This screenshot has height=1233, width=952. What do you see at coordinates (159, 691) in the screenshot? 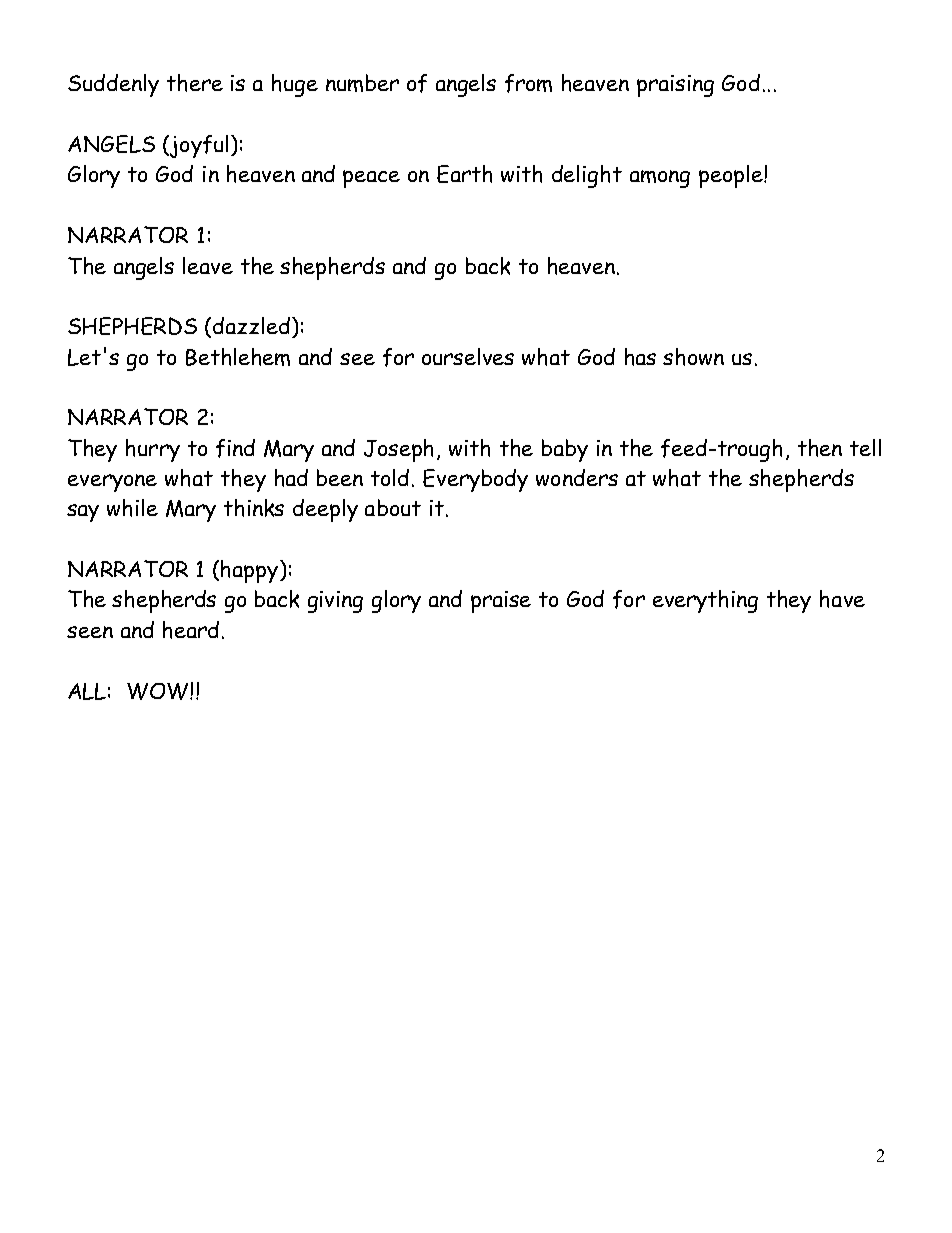
I see `WOW` at bounding box center [159, 691].
